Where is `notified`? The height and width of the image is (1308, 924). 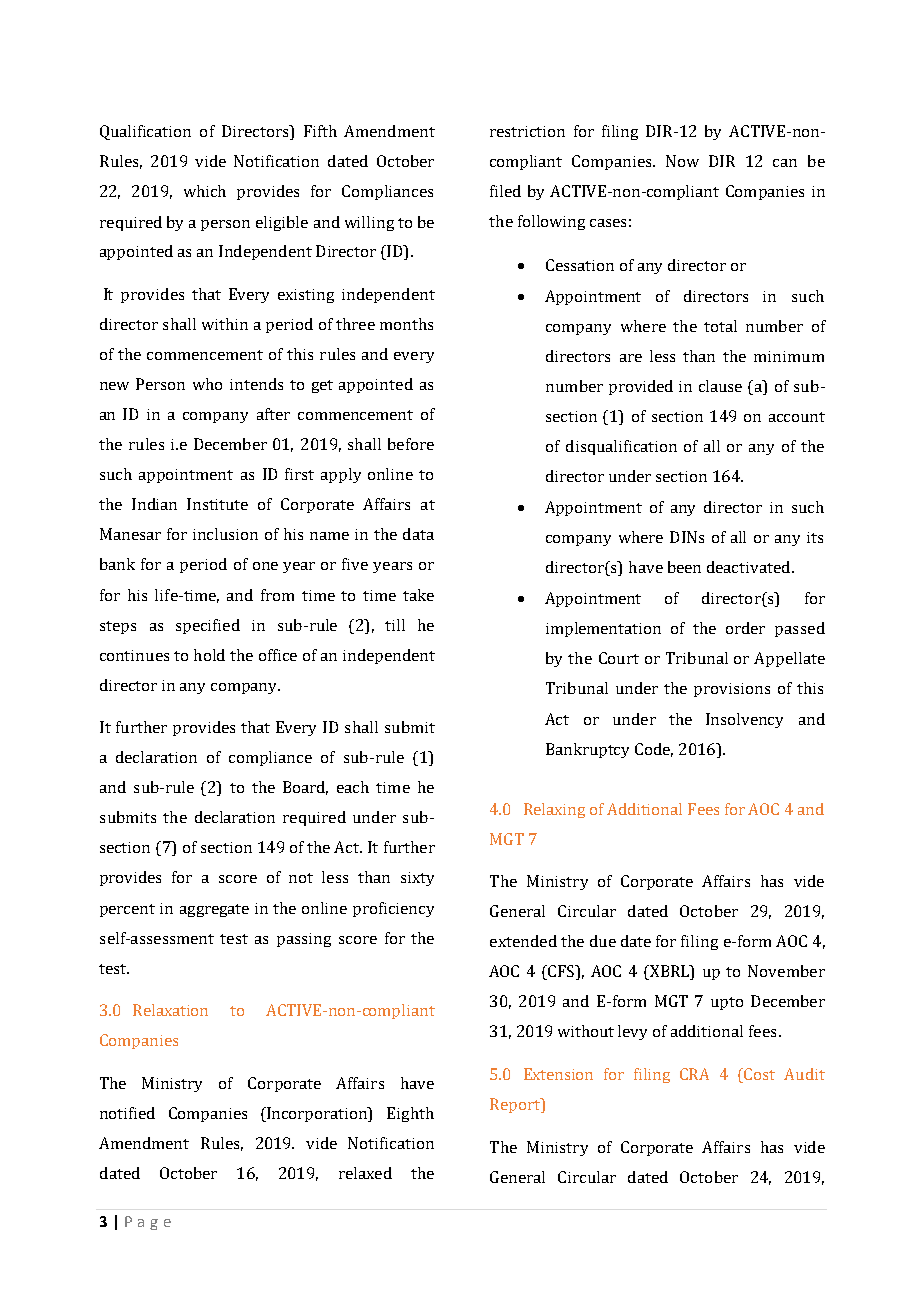 notified is located at coordinates (127, 1113).
